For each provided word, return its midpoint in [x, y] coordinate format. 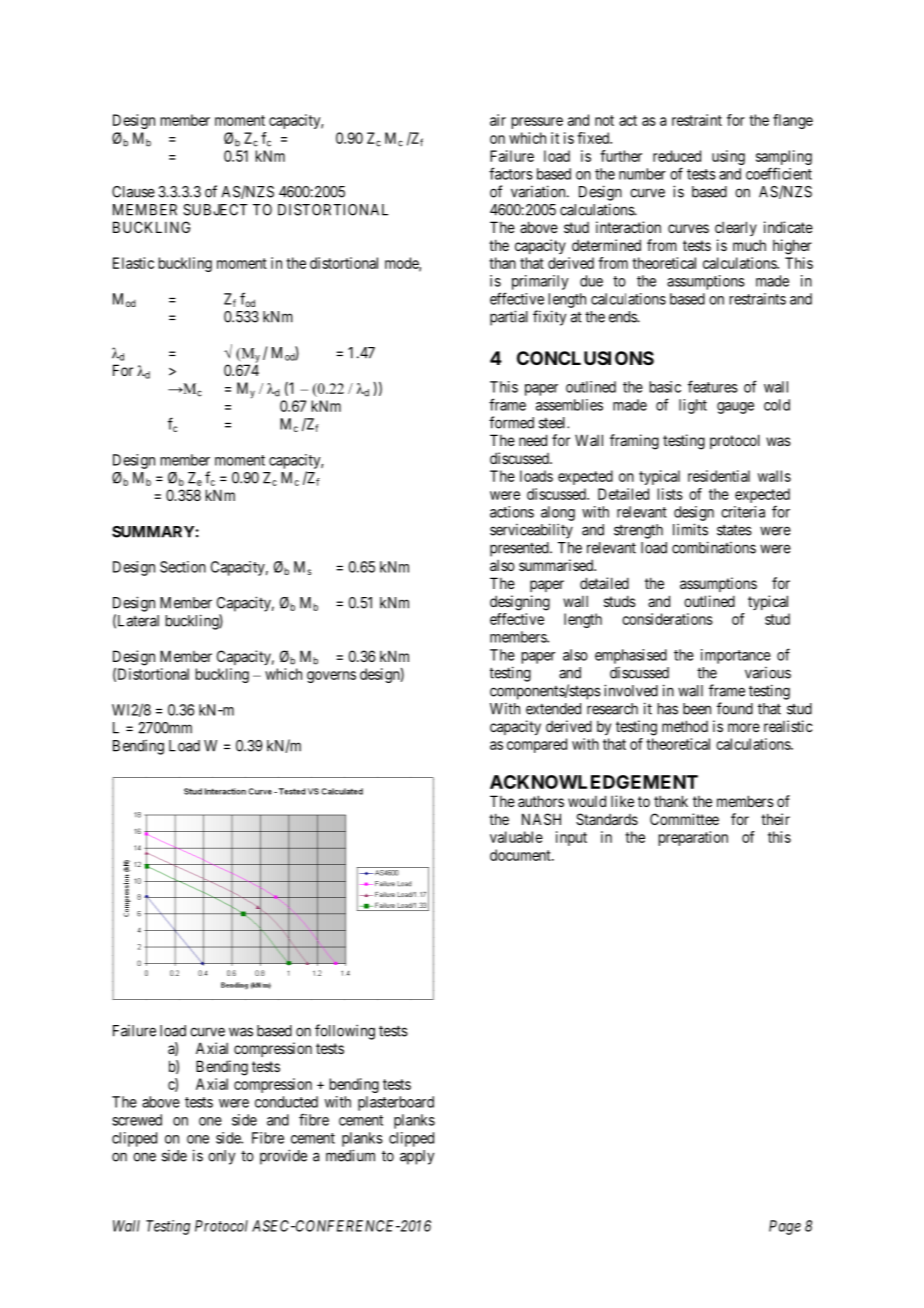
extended [553, 709]
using [728, 157]
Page [785, 1227]
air [498, 120]
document [521, 855]
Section [183, 567]
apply [417, 1157]
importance [736, 656]
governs [331, 677]
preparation [693, 838]
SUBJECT [215, 210]
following [345, 1032]
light [693, 406]
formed [511, 422]
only [221, 1157]
